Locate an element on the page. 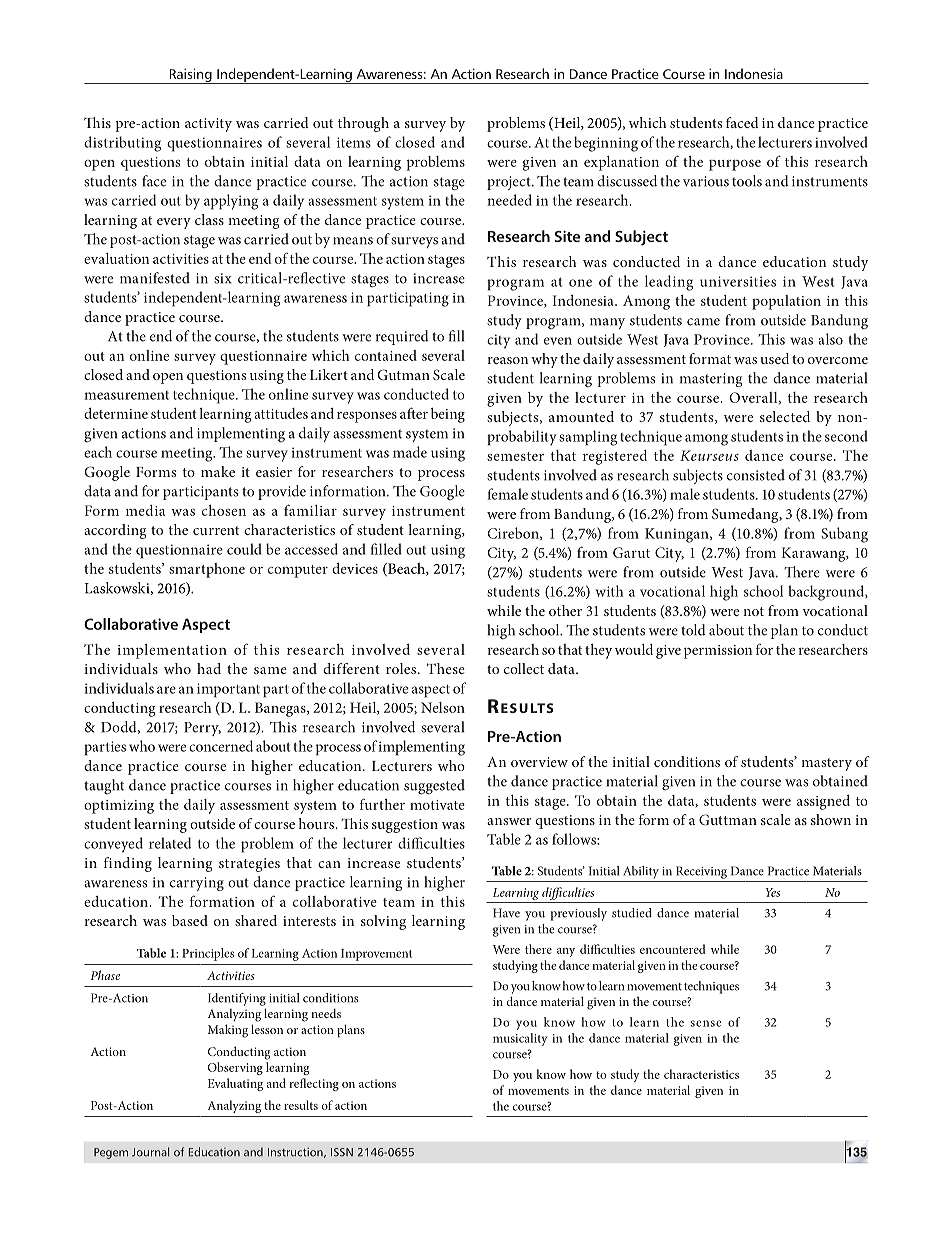  These is located at coordinates (446, 668).
